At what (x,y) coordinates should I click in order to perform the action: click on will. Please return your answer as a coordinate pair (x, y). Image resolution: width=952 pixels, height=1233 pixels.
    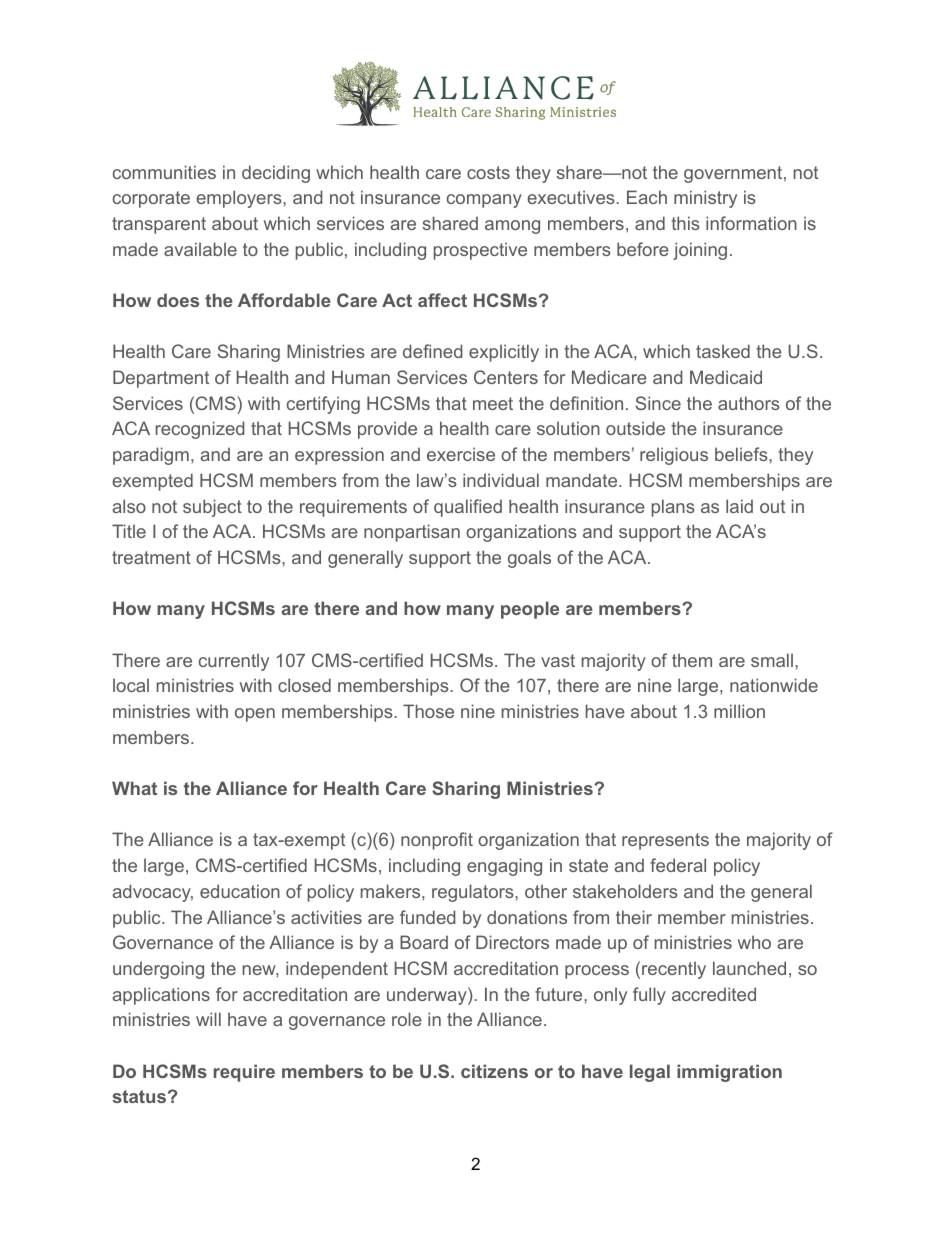
    Looking at the image, I should click on (208, 1019).
